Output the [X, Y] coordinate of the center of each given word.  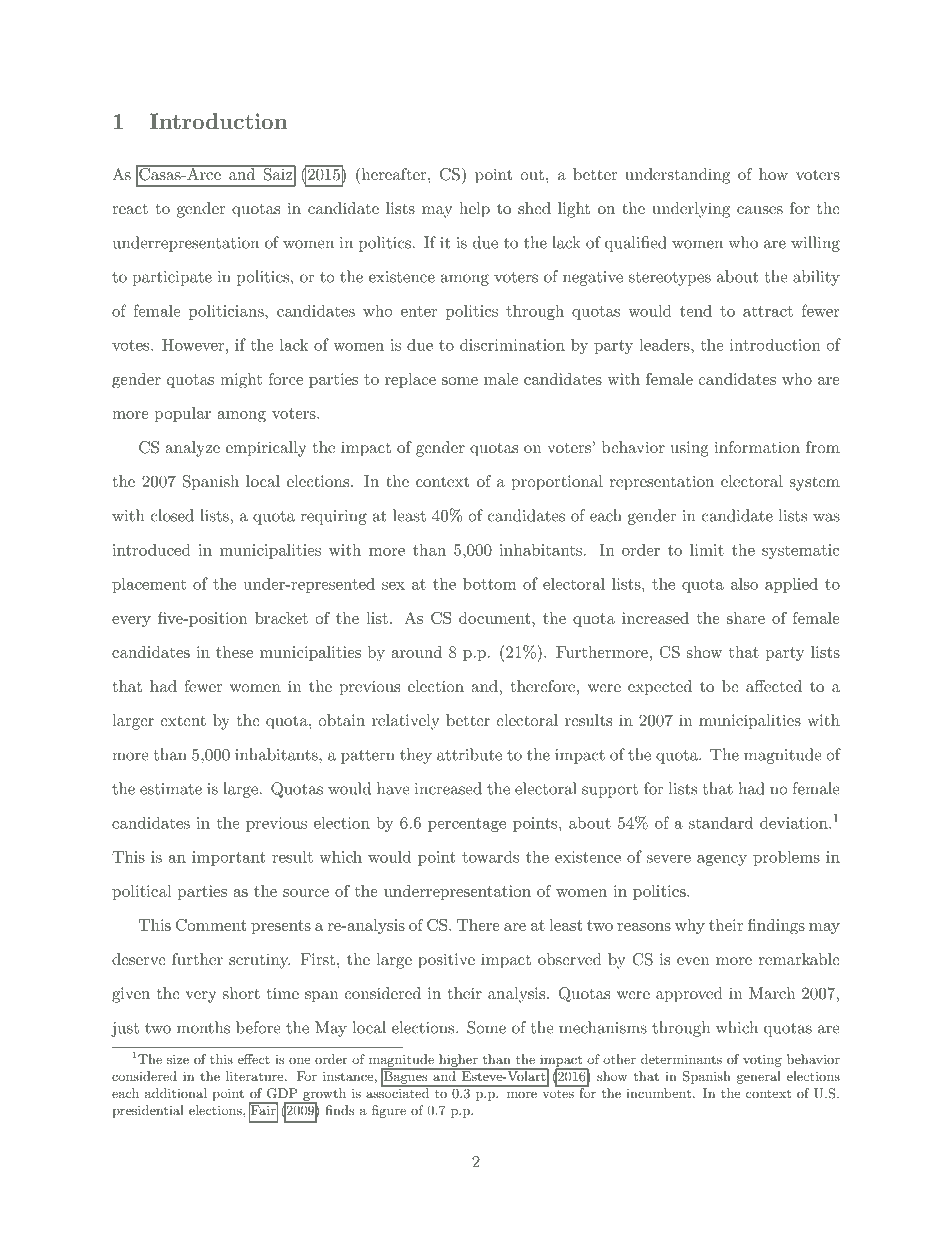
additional [176, 1093]
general [759, 1077]
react [130, 208]
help [474, 210]
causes [760, 210]
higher [458, 1061]
